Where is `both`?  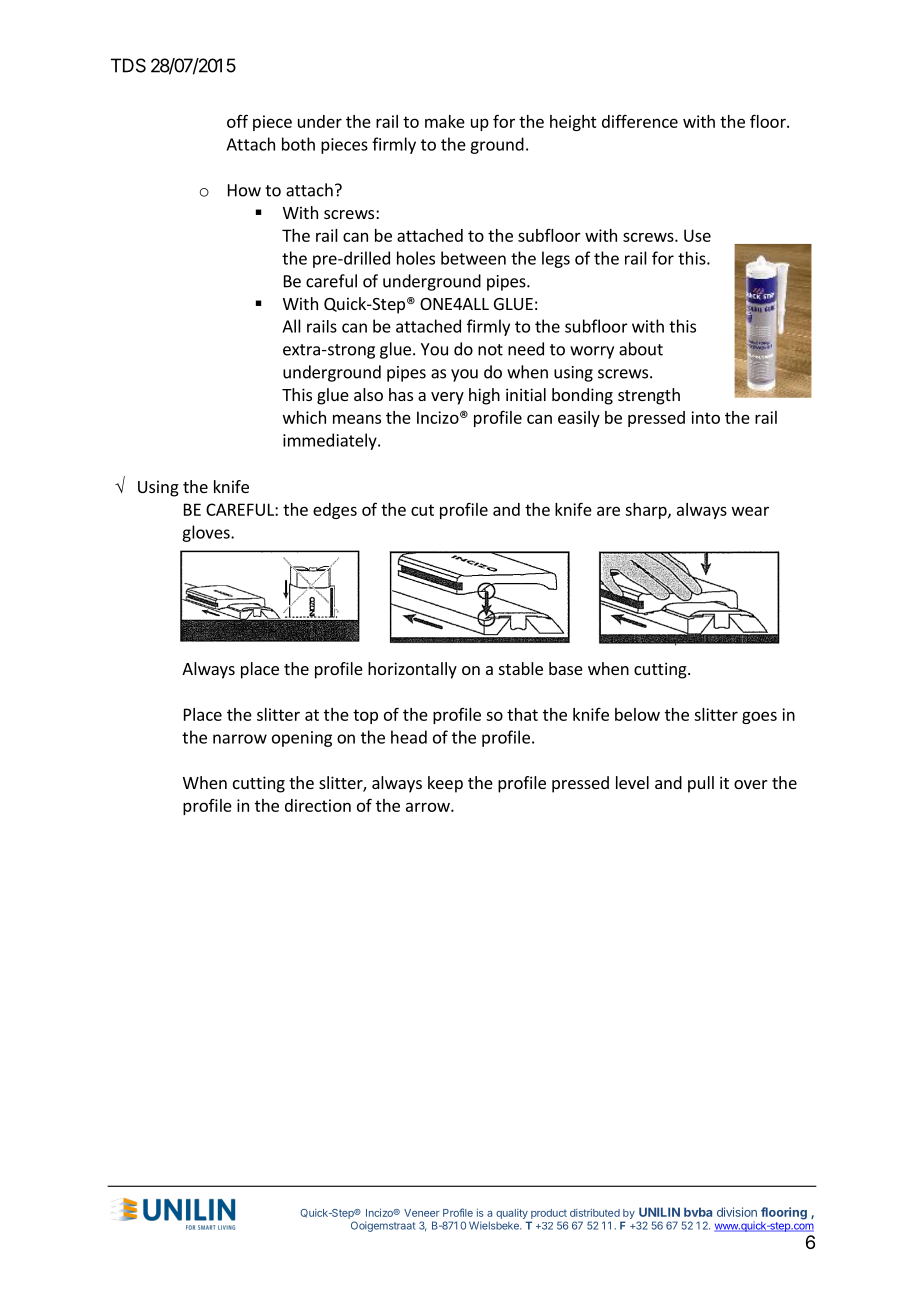 both is located at coordinates (298, 144).
